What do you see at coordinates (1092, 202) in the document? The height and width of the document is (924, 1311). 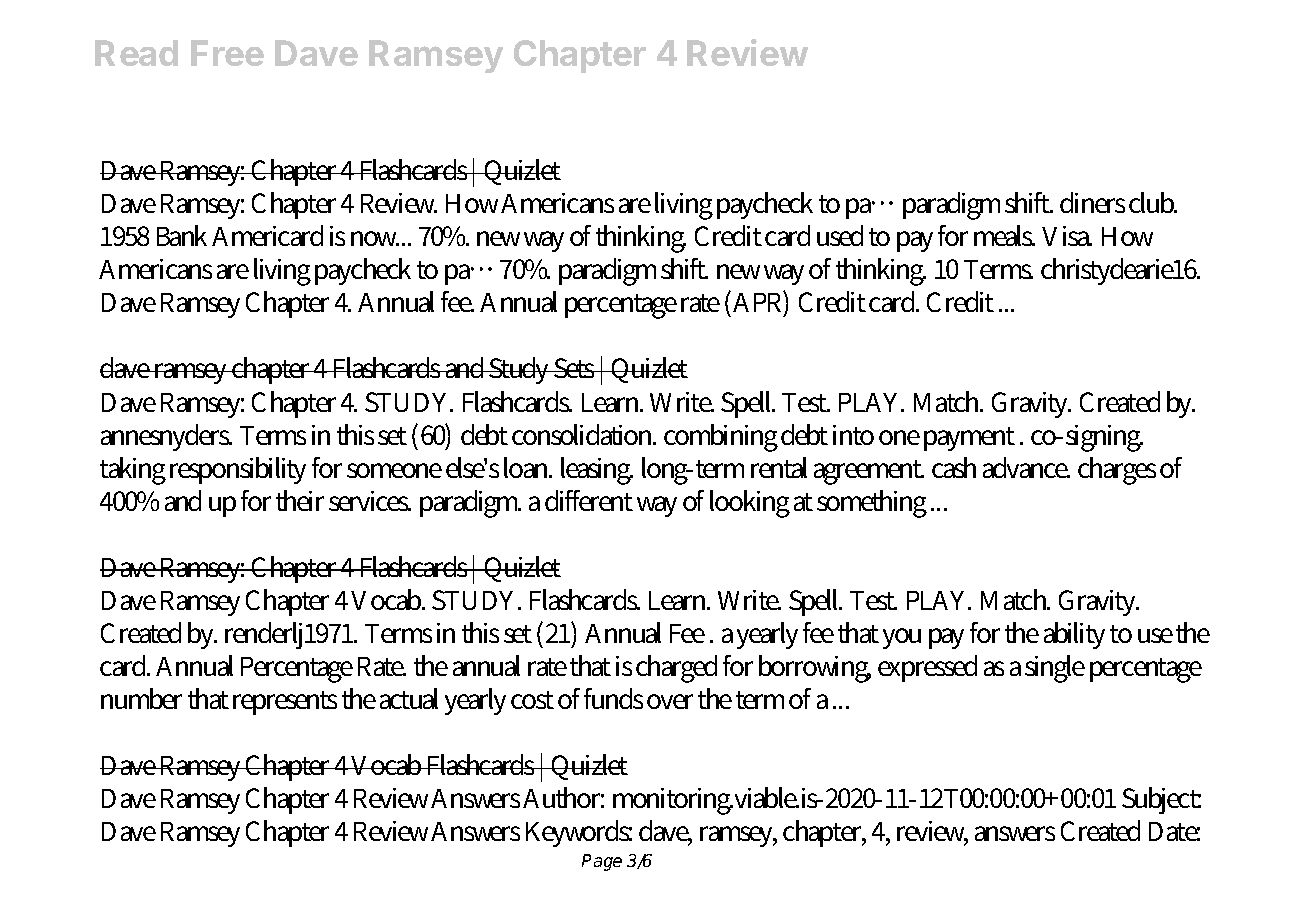 I see `diners` at bounding box center [1092, 202].
